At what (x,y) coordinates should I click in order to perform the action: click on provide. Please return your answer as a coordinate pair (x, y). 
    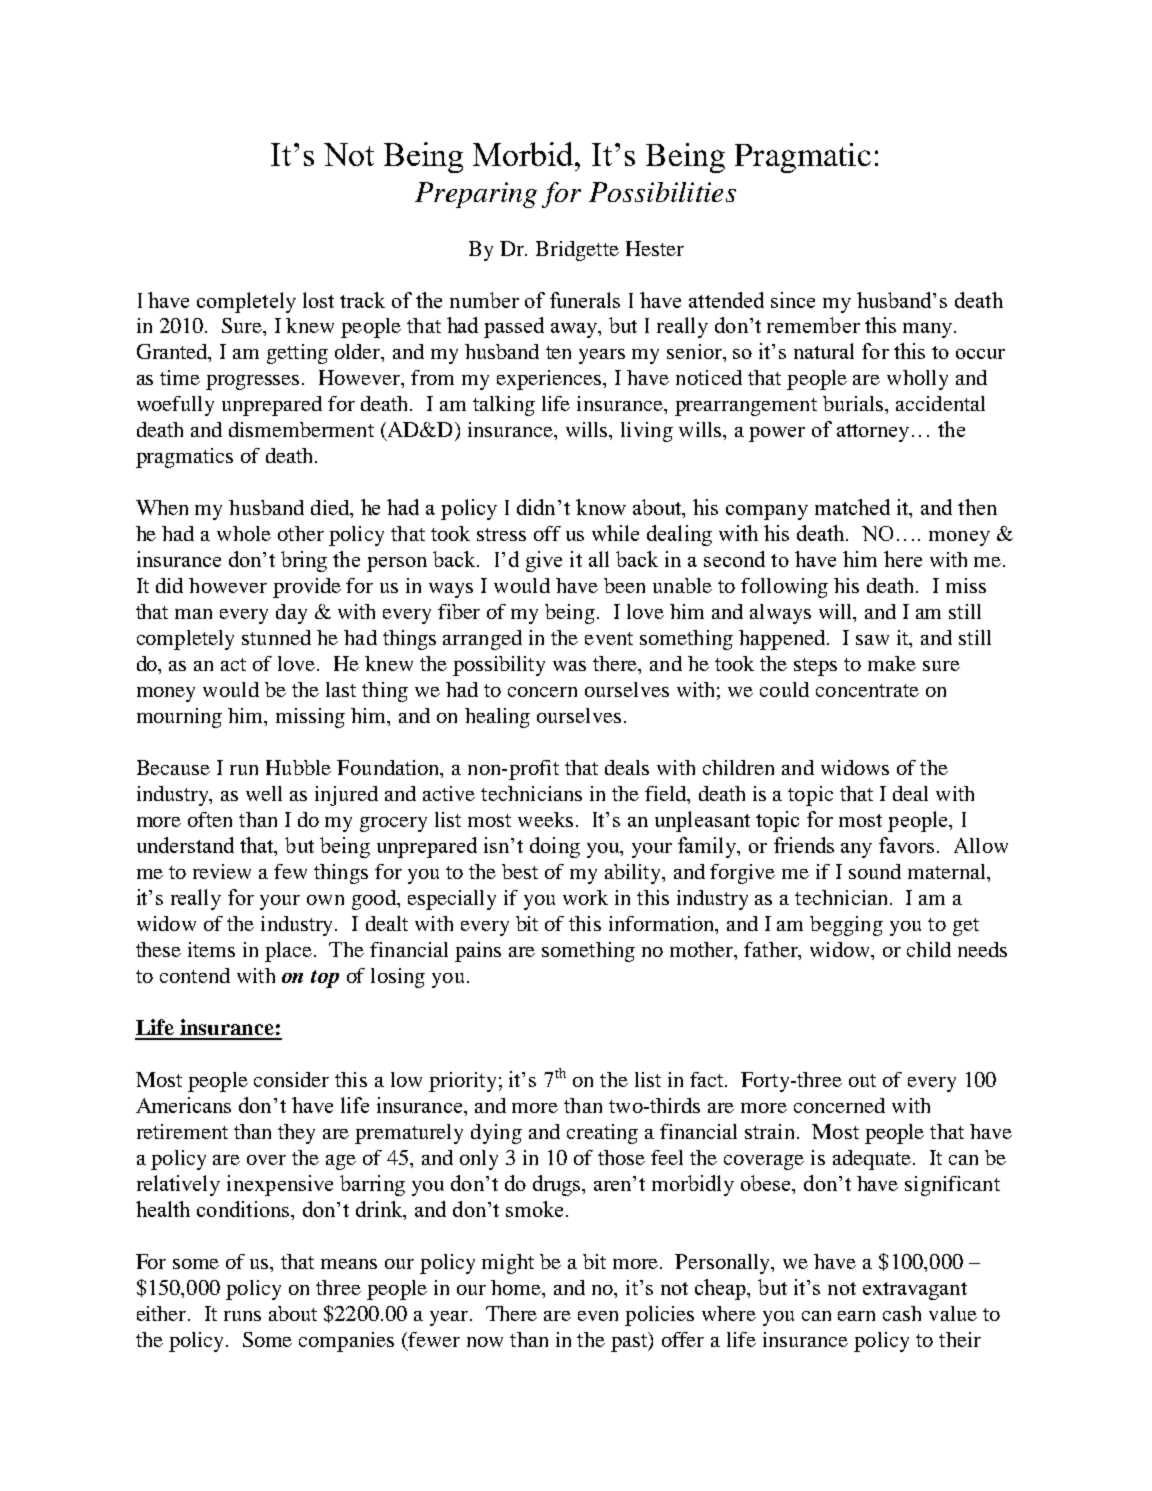
    Looking at the image, I should click on (307, 588).
